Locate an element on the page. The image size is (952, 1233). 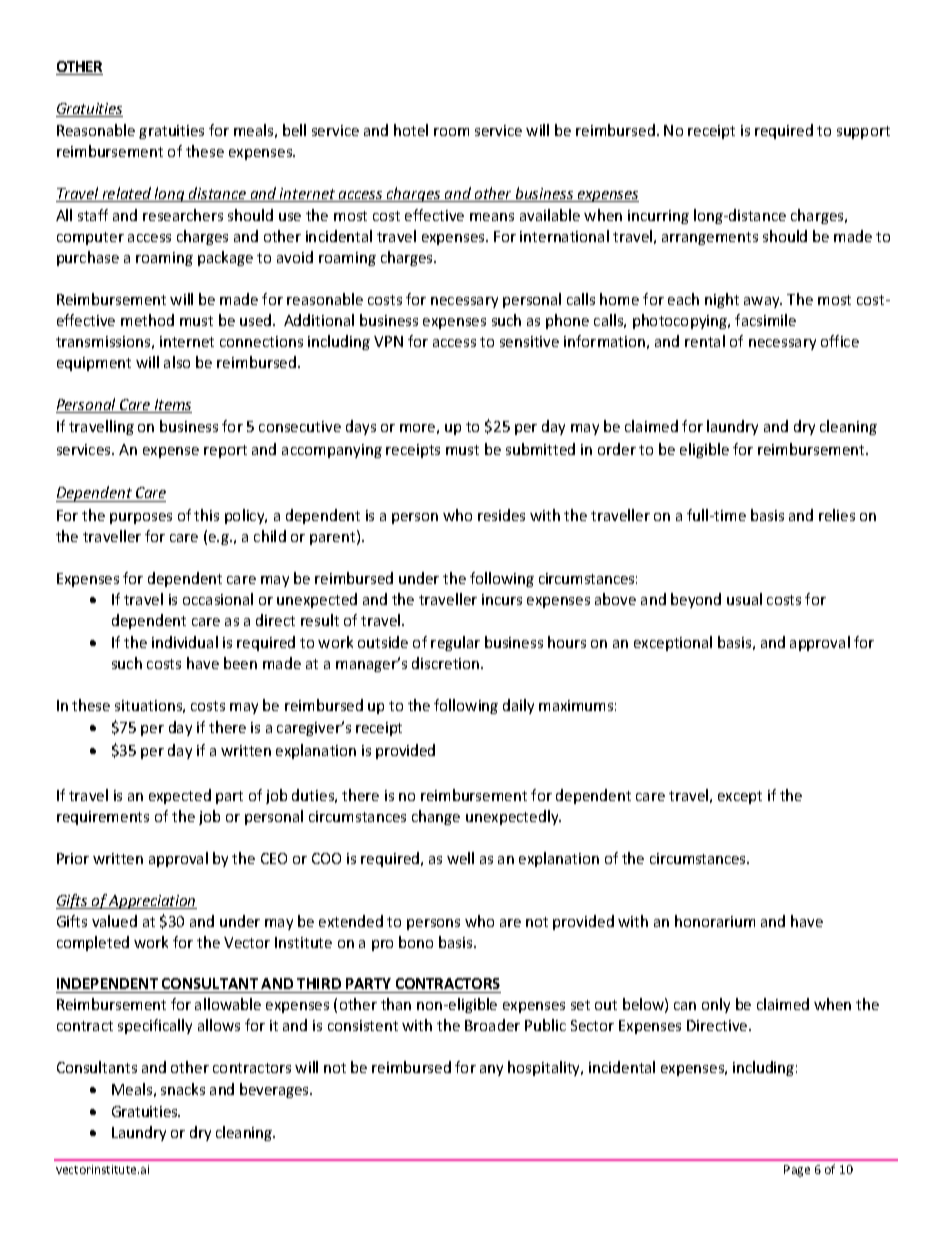
support is located at coordinates (863, 132).
